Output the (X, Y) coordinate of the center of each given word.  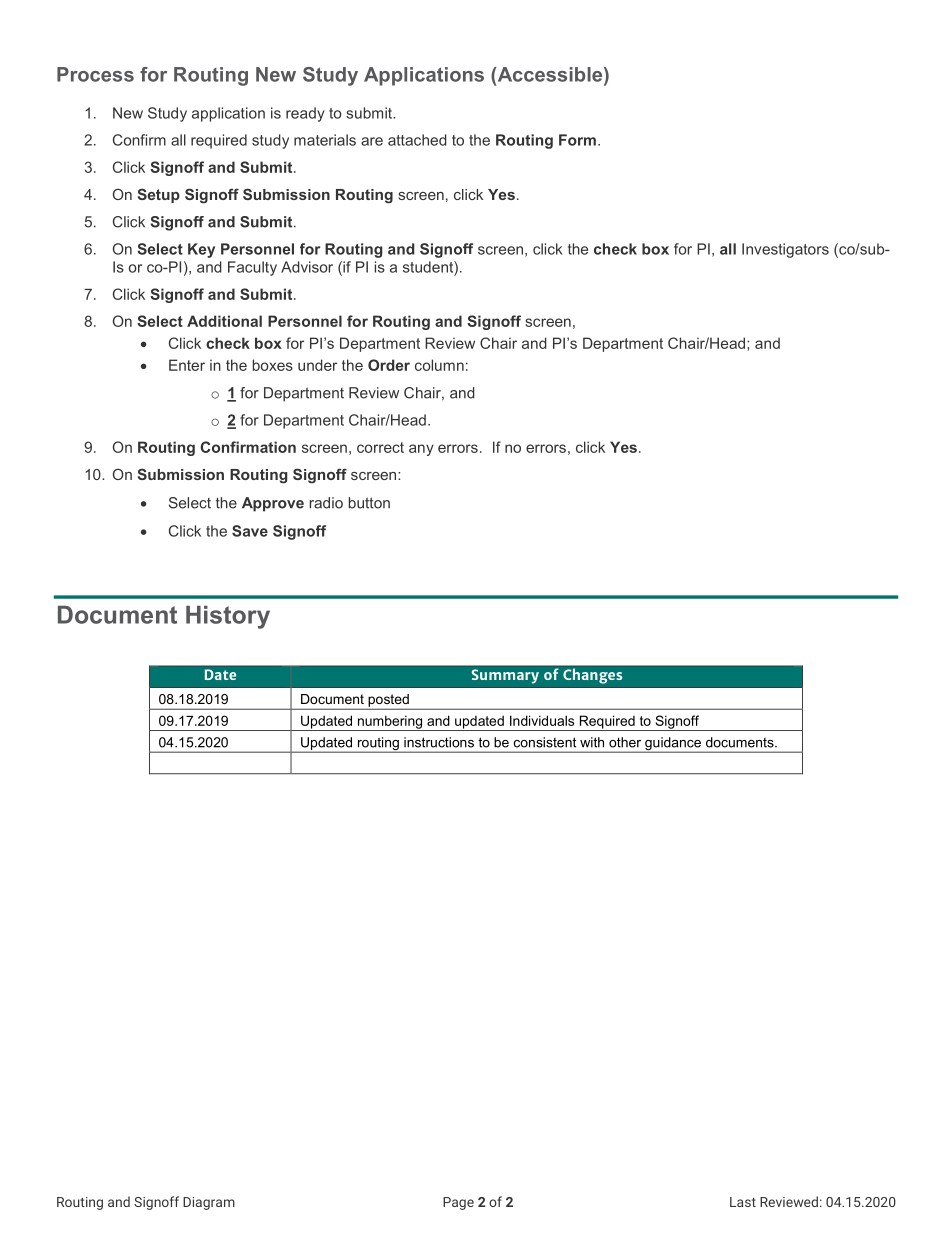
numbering (390, 723)
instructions (439, 742)
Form (577, 140)
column (439, 365)
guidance (673, 745)
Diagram (209, 1203)
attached (417, 140)
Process (95, 74)
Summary (505, 676)
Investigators (785, 250)
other (625, 742)
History (228, 617)
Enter (187, 365)
